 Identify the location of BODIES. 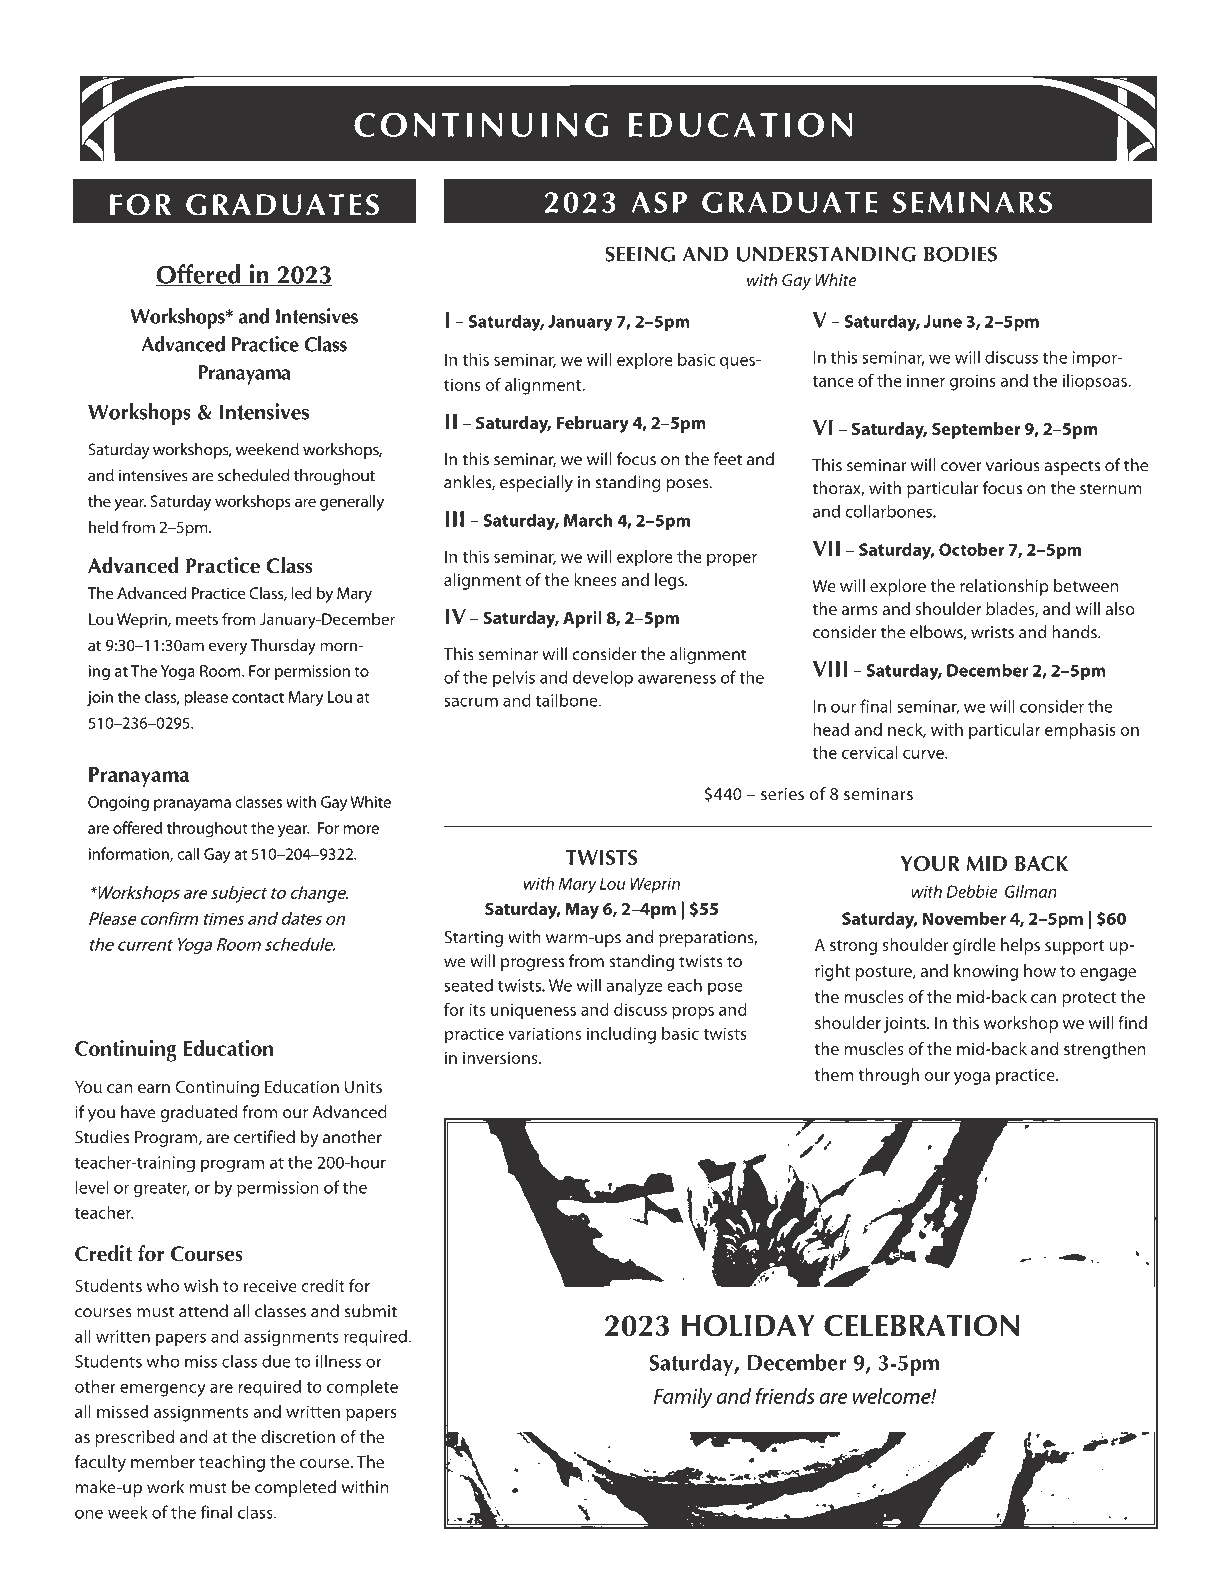
(960, 254).
